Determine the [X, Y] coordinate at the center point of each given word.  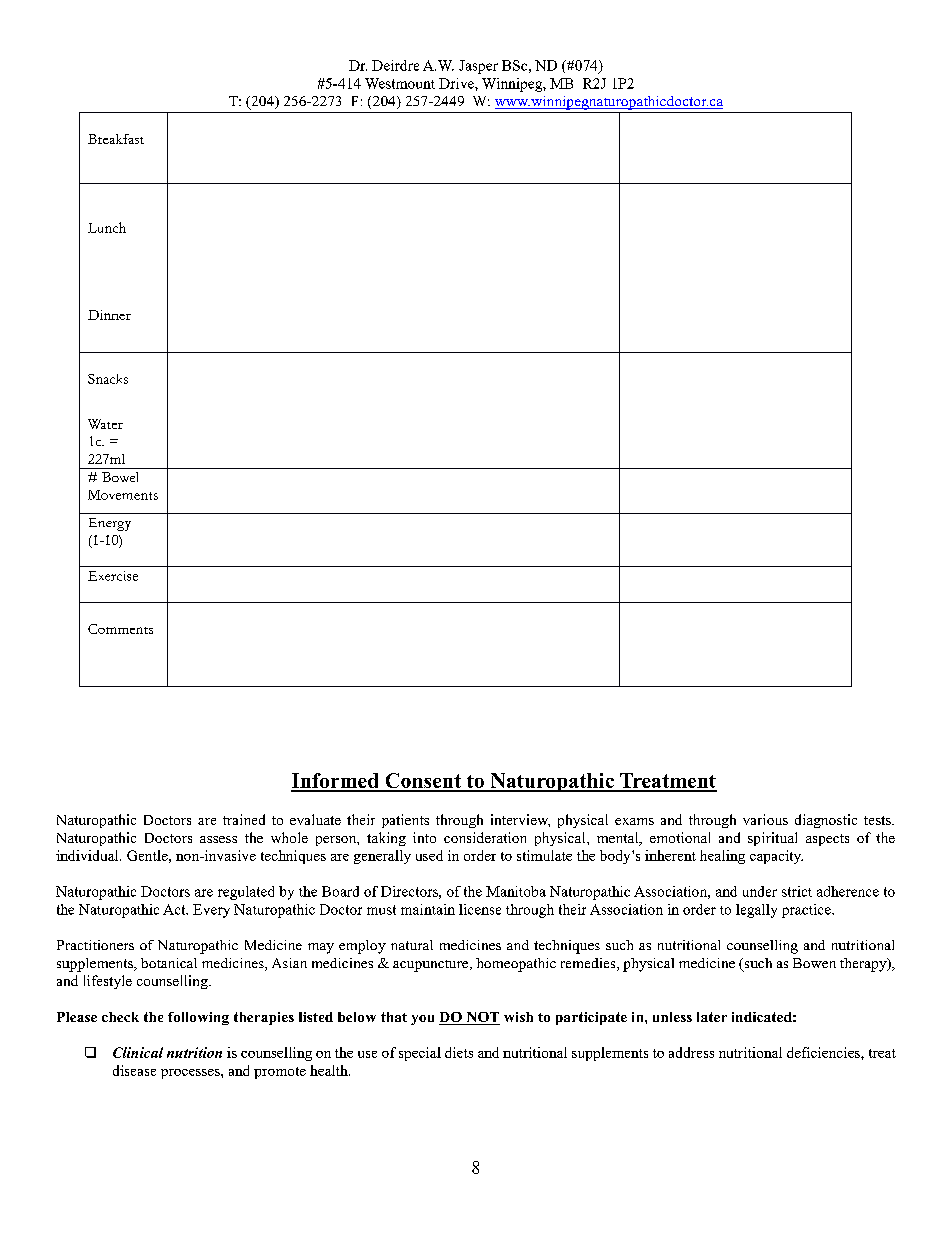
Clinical [138, 1052]
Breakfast [116, 139]
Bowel [120, 477]
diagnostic [826, 821]
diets [459, 1052]
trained [244, 819]
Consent [423, 782]
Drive [457, 83]
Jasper [478, 67]
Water [105, 424]
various [765, 819]
